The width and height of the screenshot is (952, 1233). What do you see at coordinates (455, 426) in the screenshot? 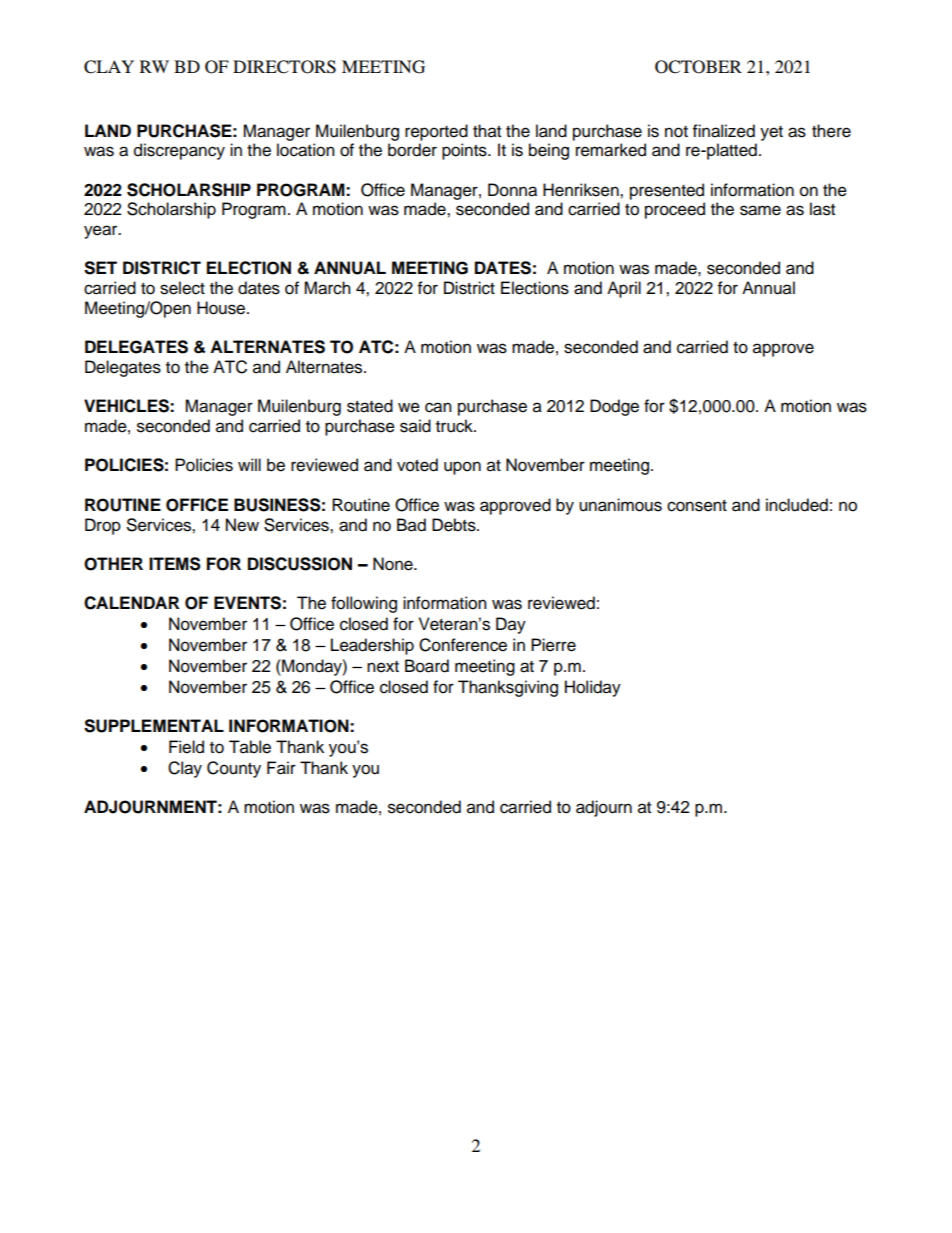
I see `truck` at bounding box center [455, 426].
